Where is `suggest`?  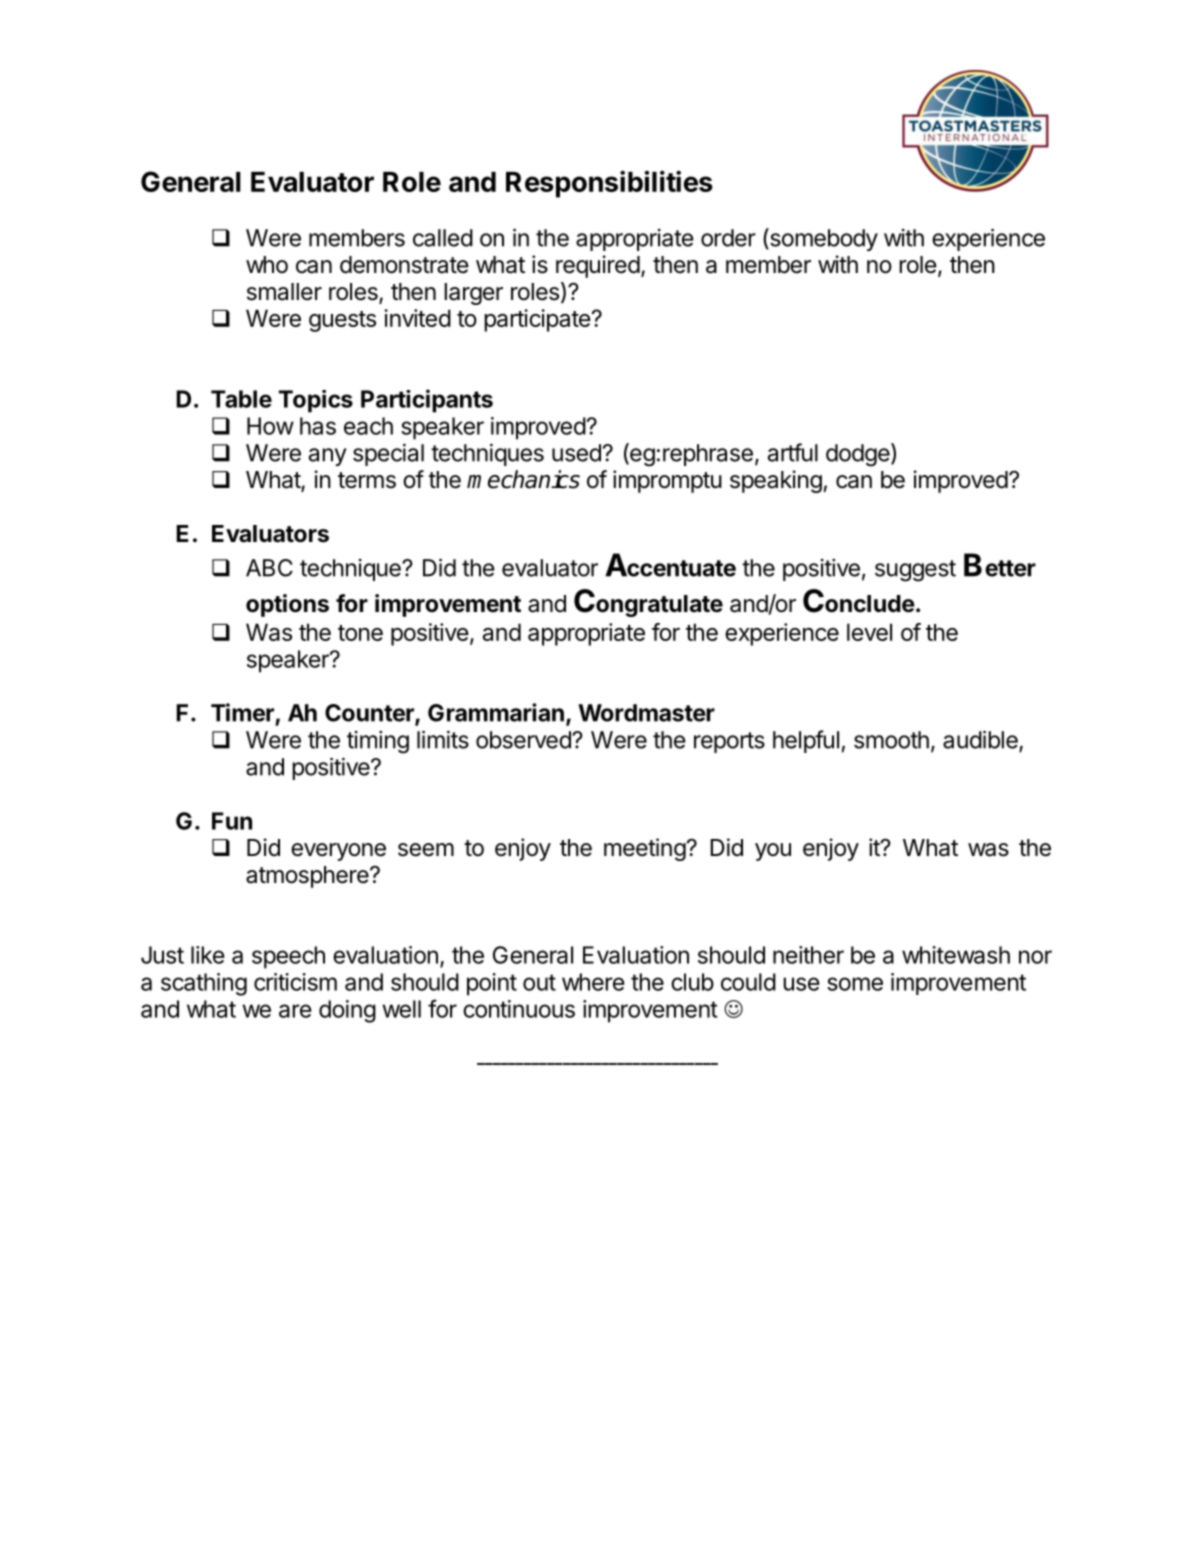
suggest is located at coordinates (915, 571).
